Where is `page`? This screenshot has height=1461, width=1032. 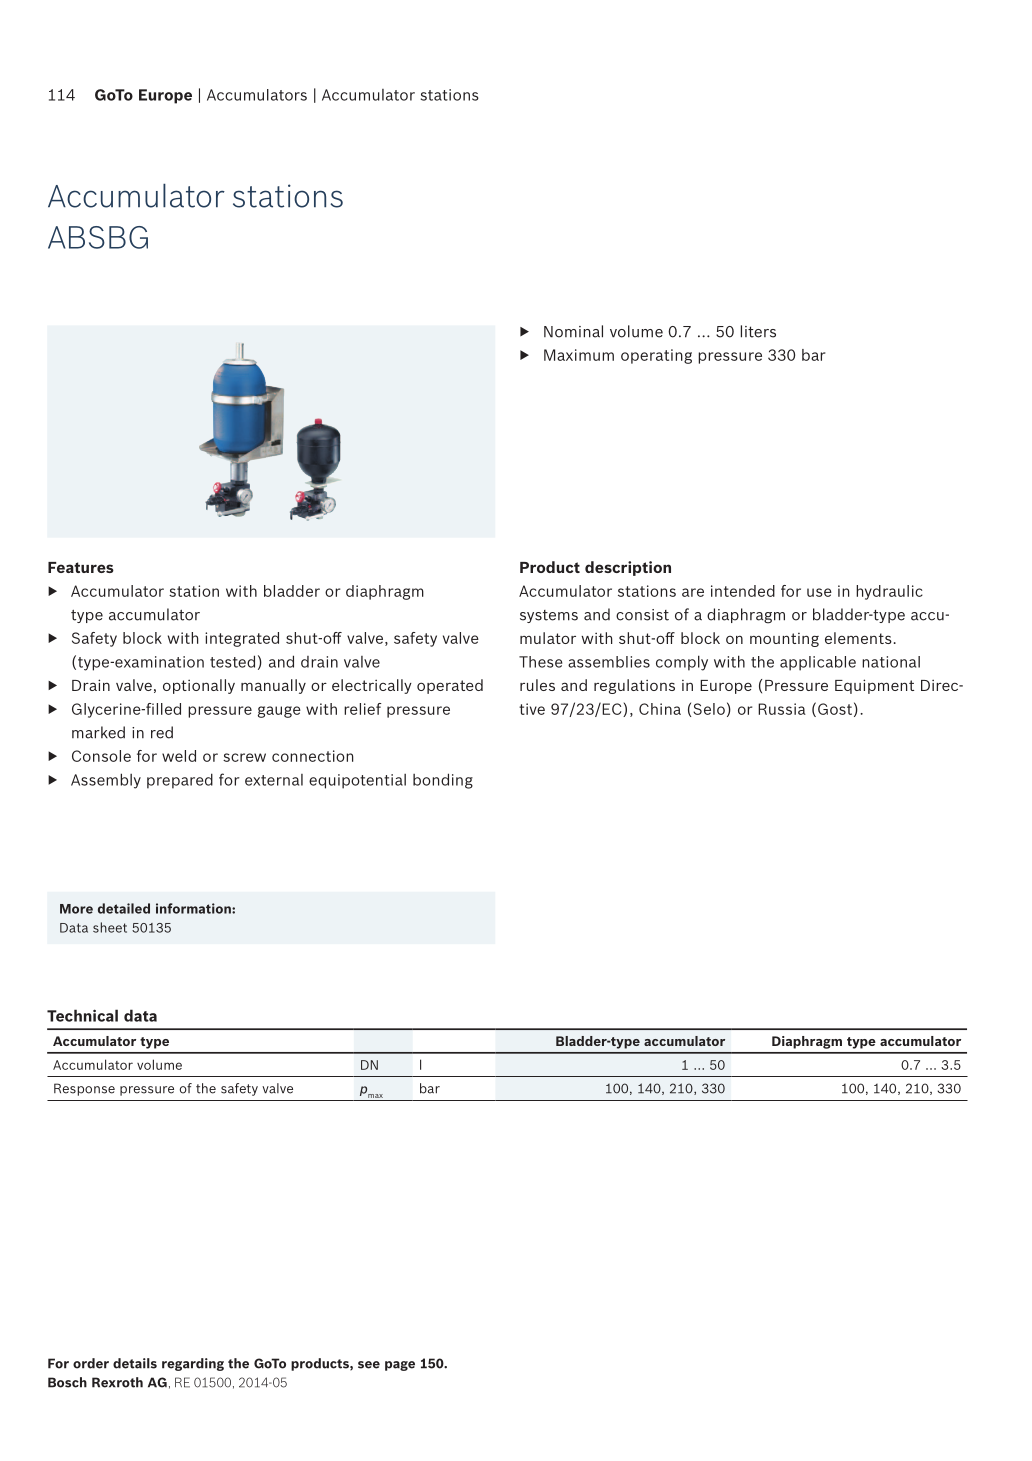 page is located at coordinates (400, 1366).
